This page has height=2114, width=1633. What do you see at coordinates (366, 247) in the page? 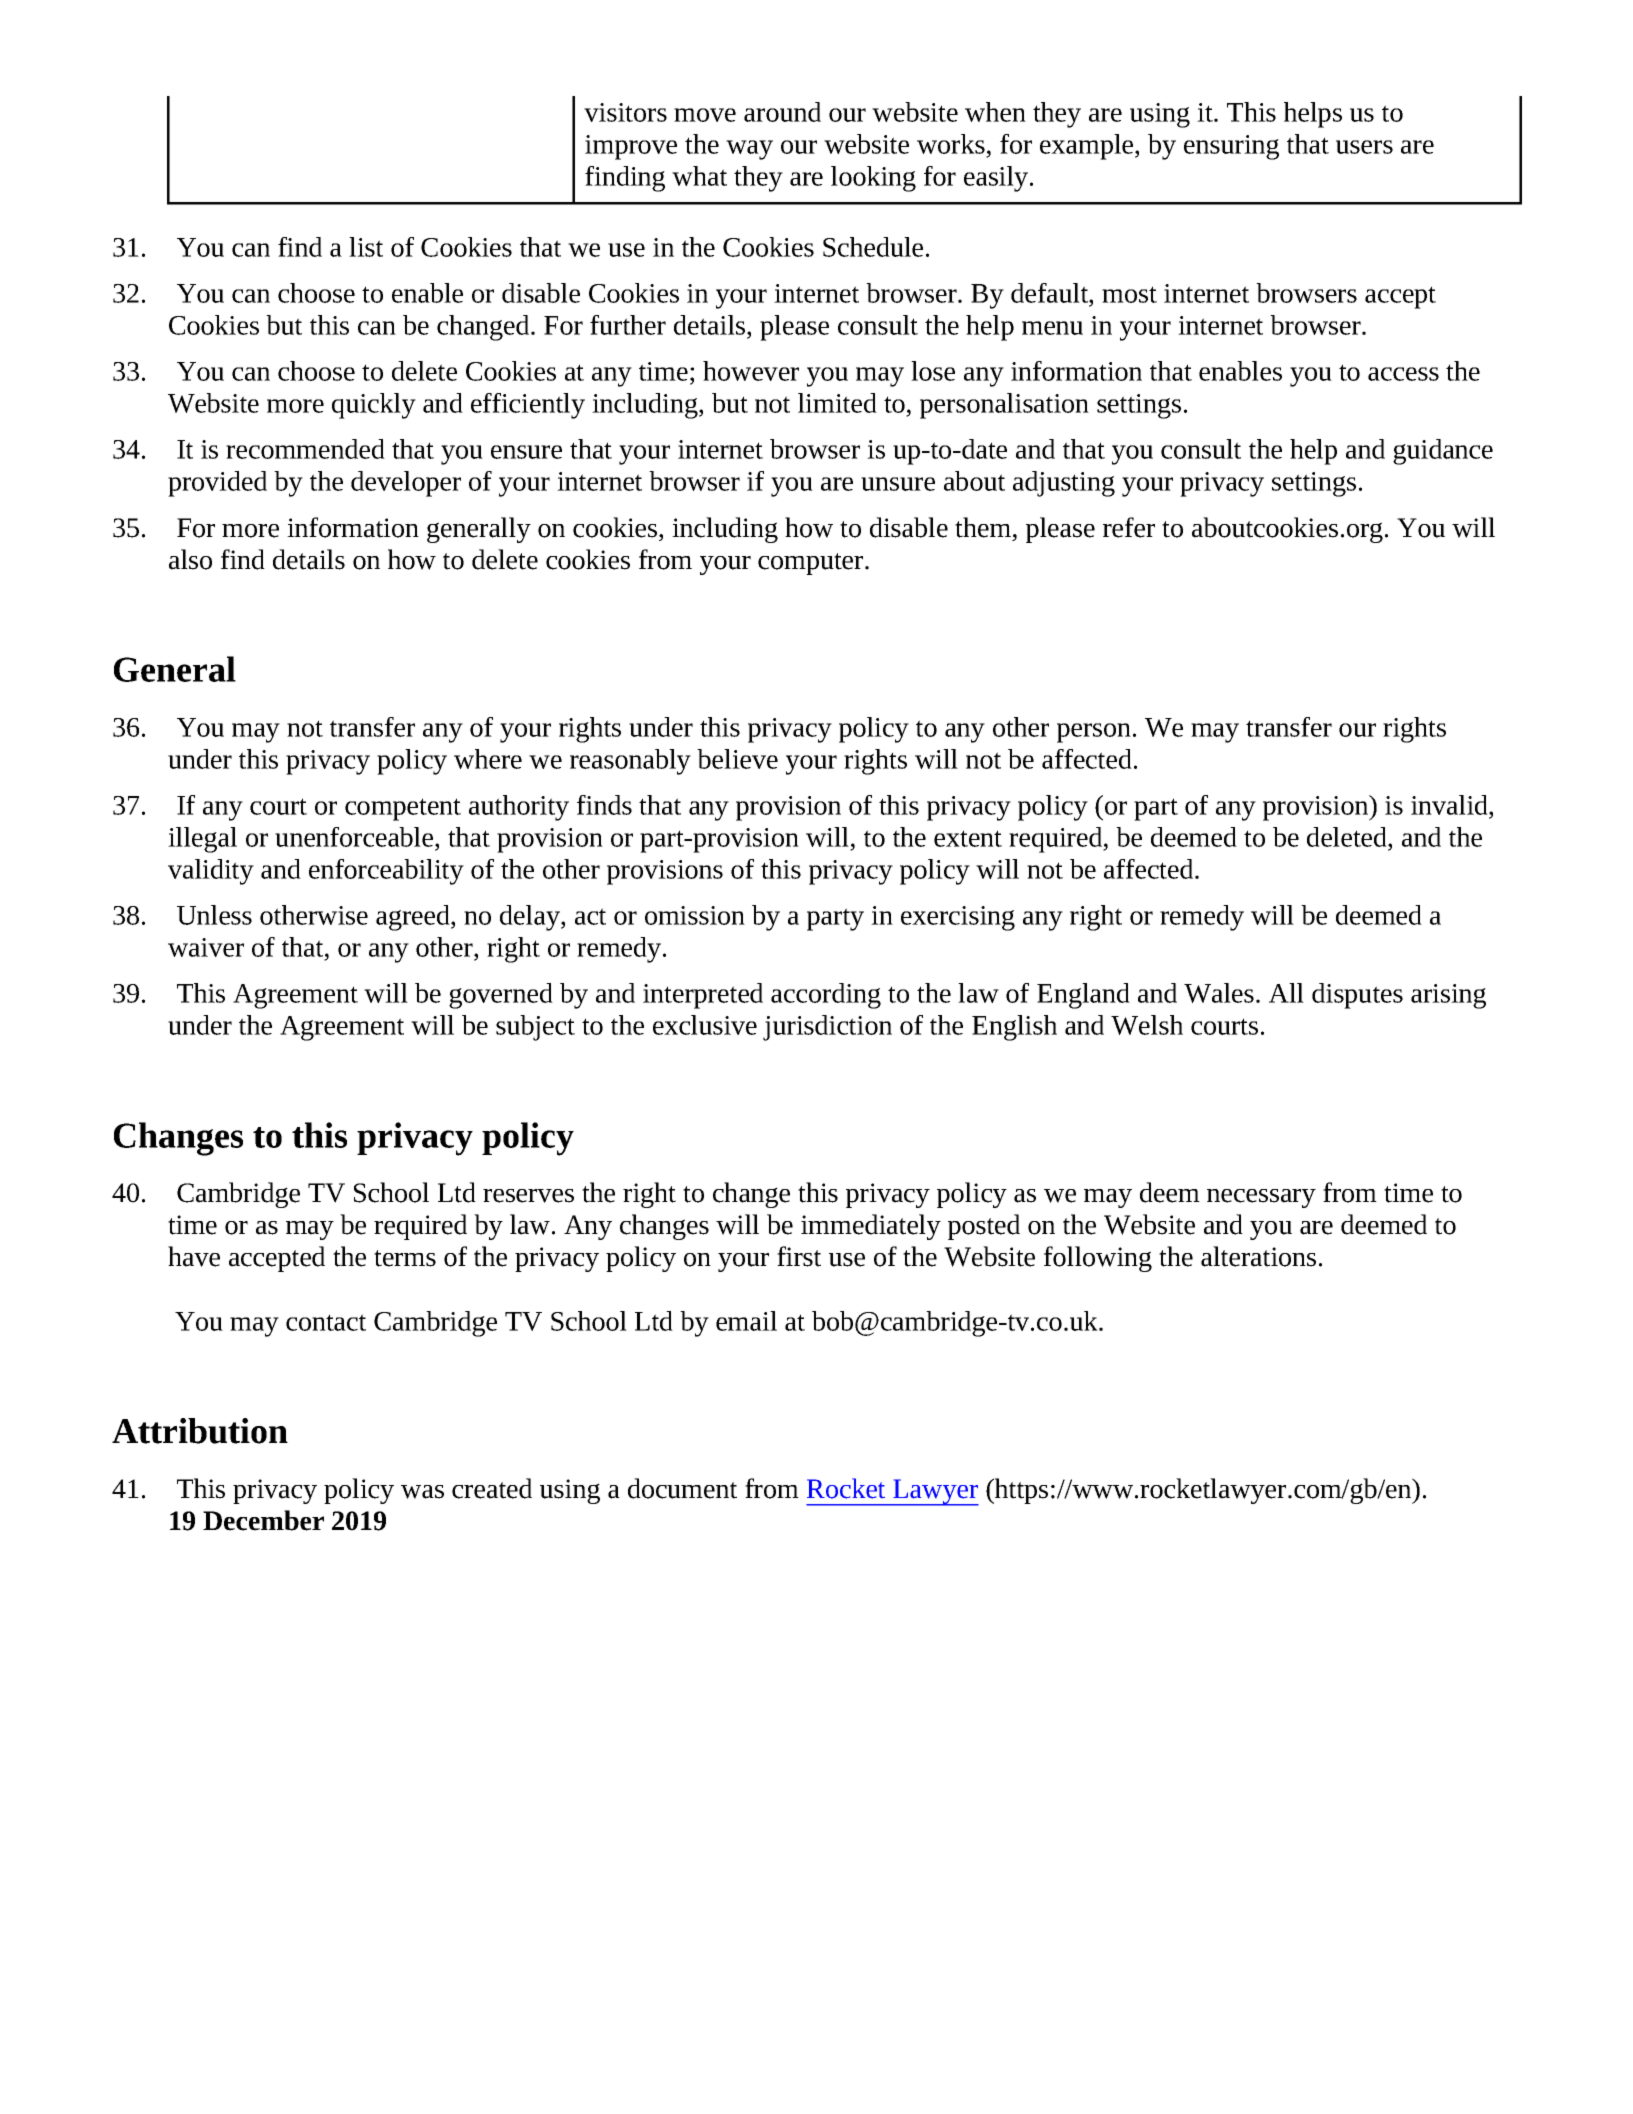
I see `list` at bounding box center [366, 247].
